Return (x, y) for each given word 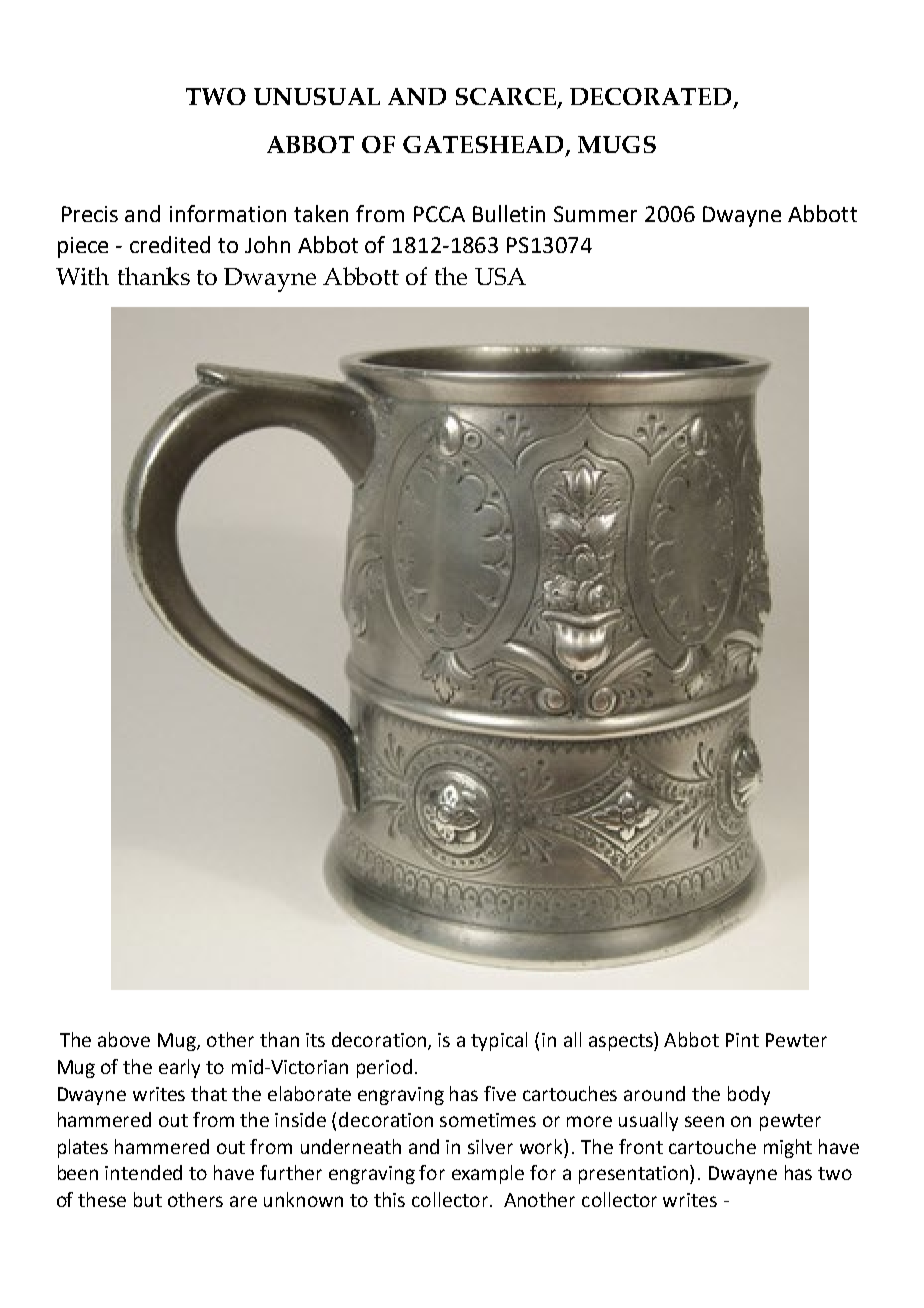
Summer (595, 214)
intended (143, 1172)
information (228, 213)
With (82, 276)
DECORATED (652, 98)
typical (499, 1041)
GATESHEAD (484, 146)
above (124, 1039)
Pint (742, 1040)
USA (500, 276)
